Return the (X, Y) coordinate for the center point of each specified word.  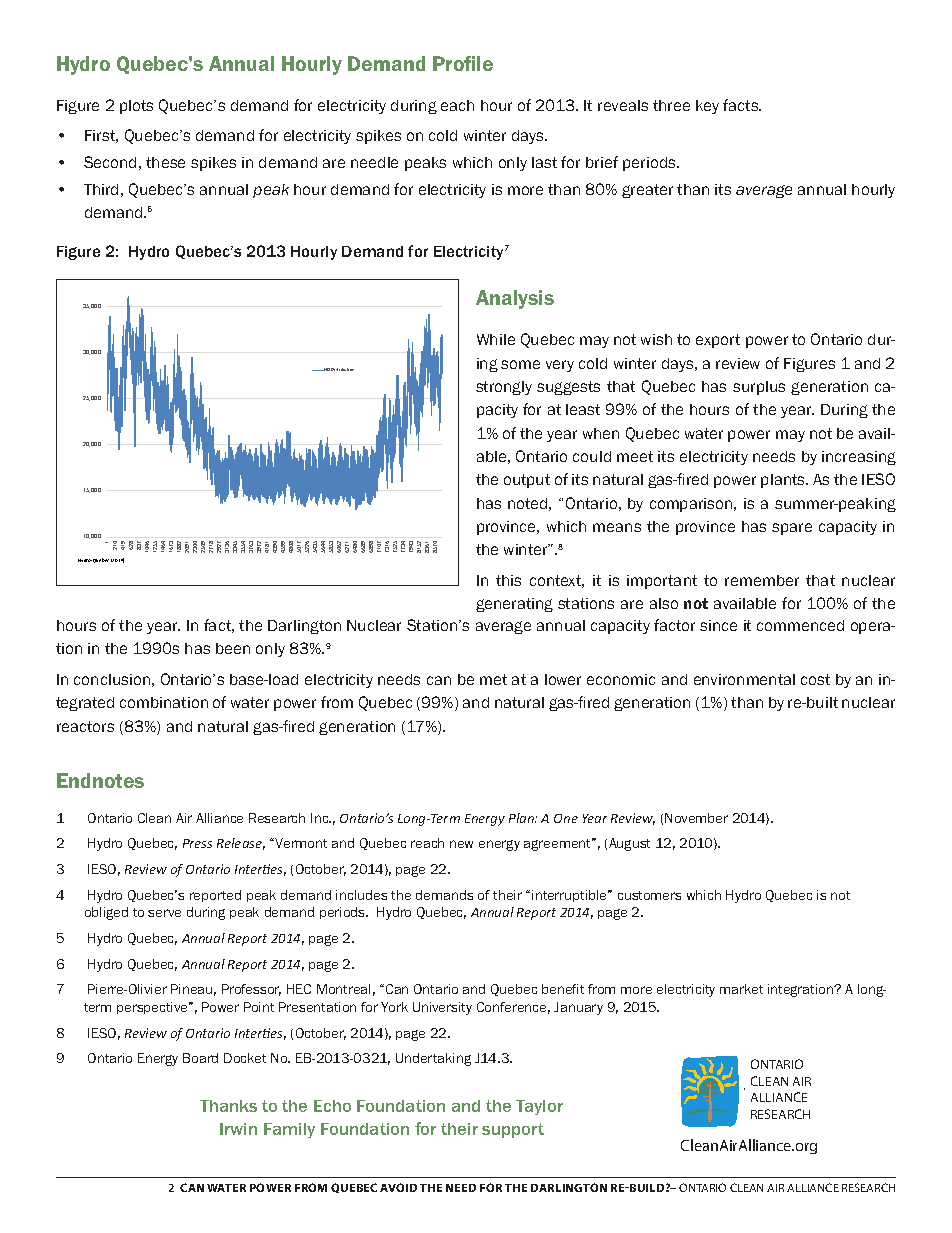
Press (197, 843)
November (696, 818)
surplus (759, 388)
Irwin (238, 1129)
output (527, 481)
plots (136, 107)
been (233, 648)
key (707, 107)
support (513, 1130)
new (461, 844)
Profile (463, 63)
